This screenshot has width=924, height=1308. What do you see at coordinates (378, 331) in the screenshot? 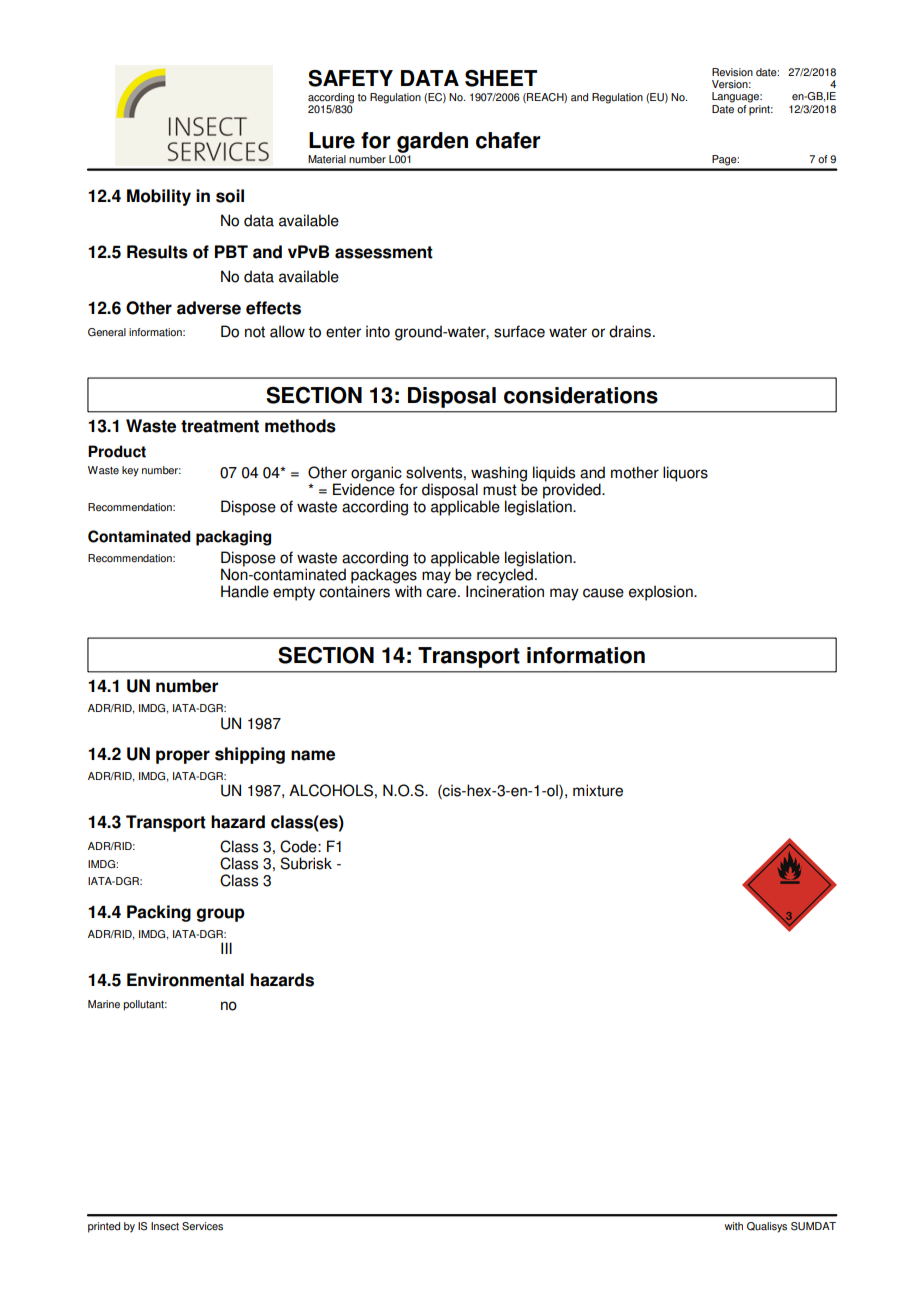
I see `into` at bounding box center [378, 331].
